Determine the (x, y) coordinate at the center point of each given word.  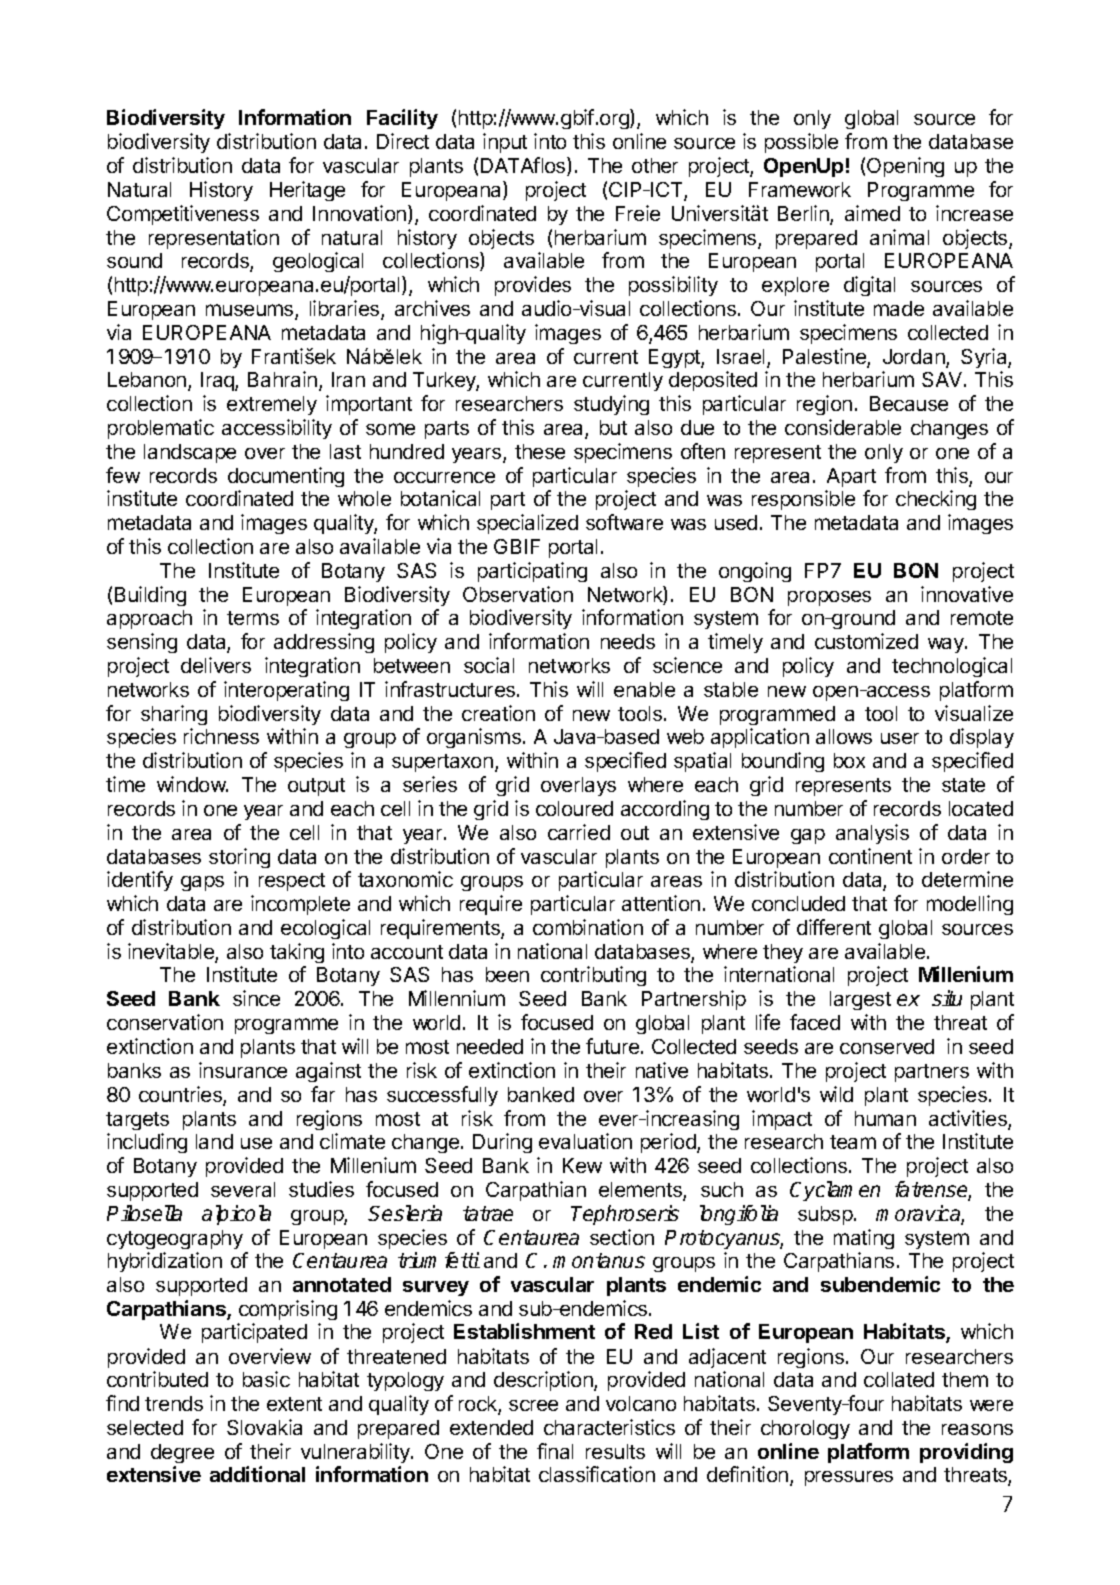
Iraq (218, 381)
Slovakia (264, 1427)
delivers (216, 665)
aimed (872, 213)
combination (588, 927)
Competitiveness (183, 215)
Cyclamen (835, 1191)
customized (866, 641)
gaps (202, 883)
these (540, 451)
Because (909, 403)
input (505, 143)
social (489, 665)
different (834, 927)
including (147, 1143)
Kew (582, 1165)
